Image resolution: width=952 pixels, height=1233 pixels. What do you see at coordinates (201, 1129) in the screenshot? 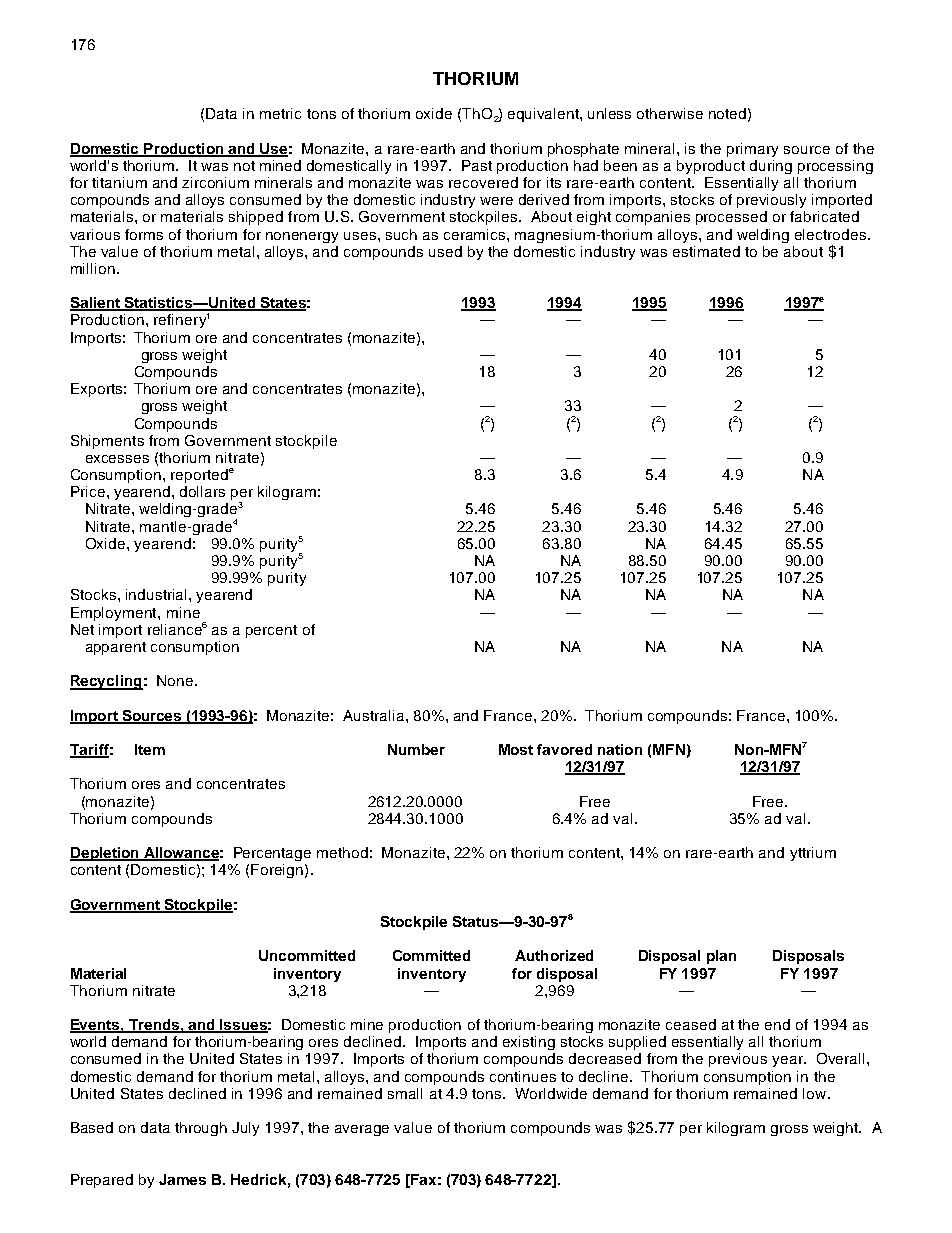
I see `through` at bounding box center [201, 1129].
